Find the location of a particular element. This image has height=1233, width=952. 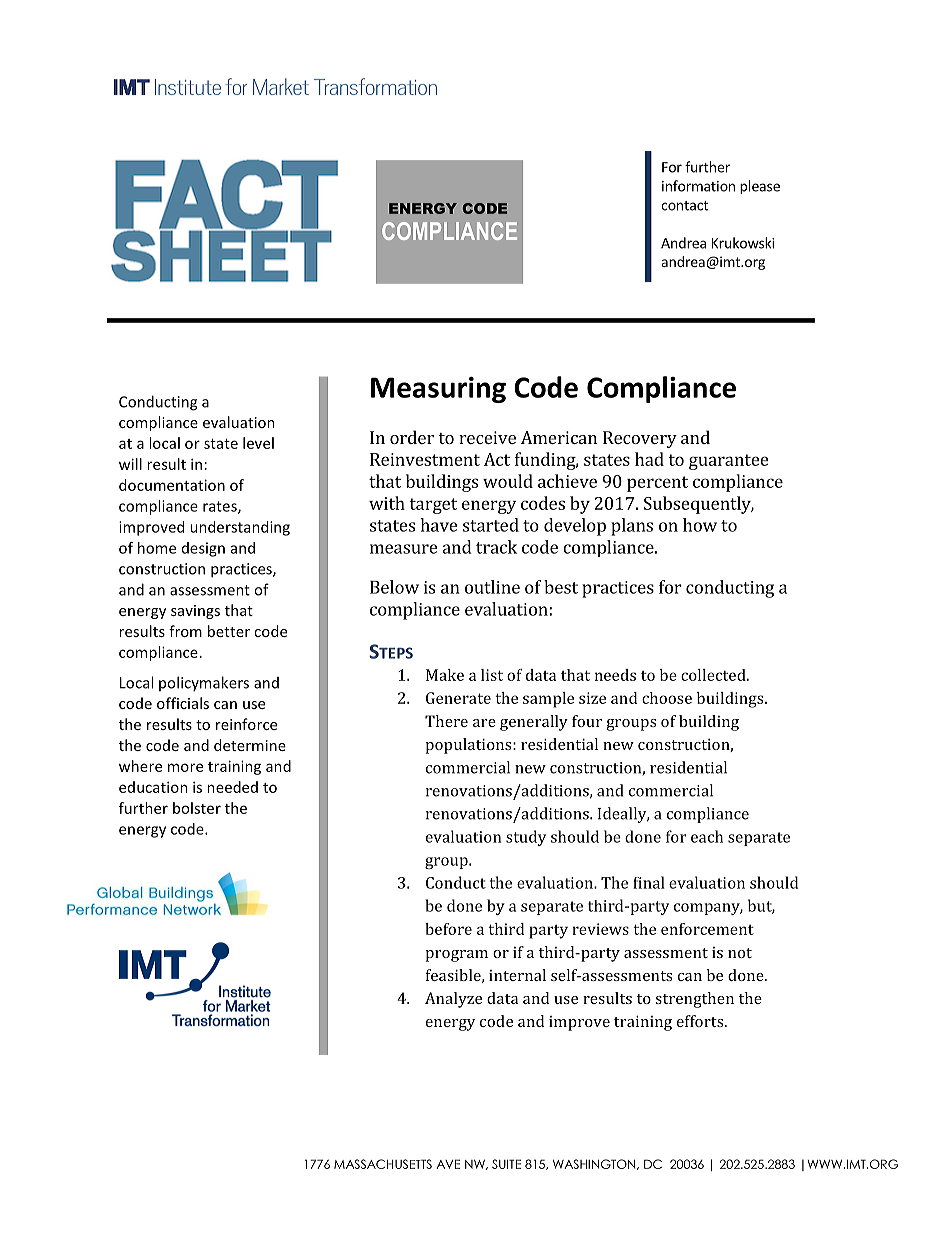

bolster is located at coordinates (197, 808).
